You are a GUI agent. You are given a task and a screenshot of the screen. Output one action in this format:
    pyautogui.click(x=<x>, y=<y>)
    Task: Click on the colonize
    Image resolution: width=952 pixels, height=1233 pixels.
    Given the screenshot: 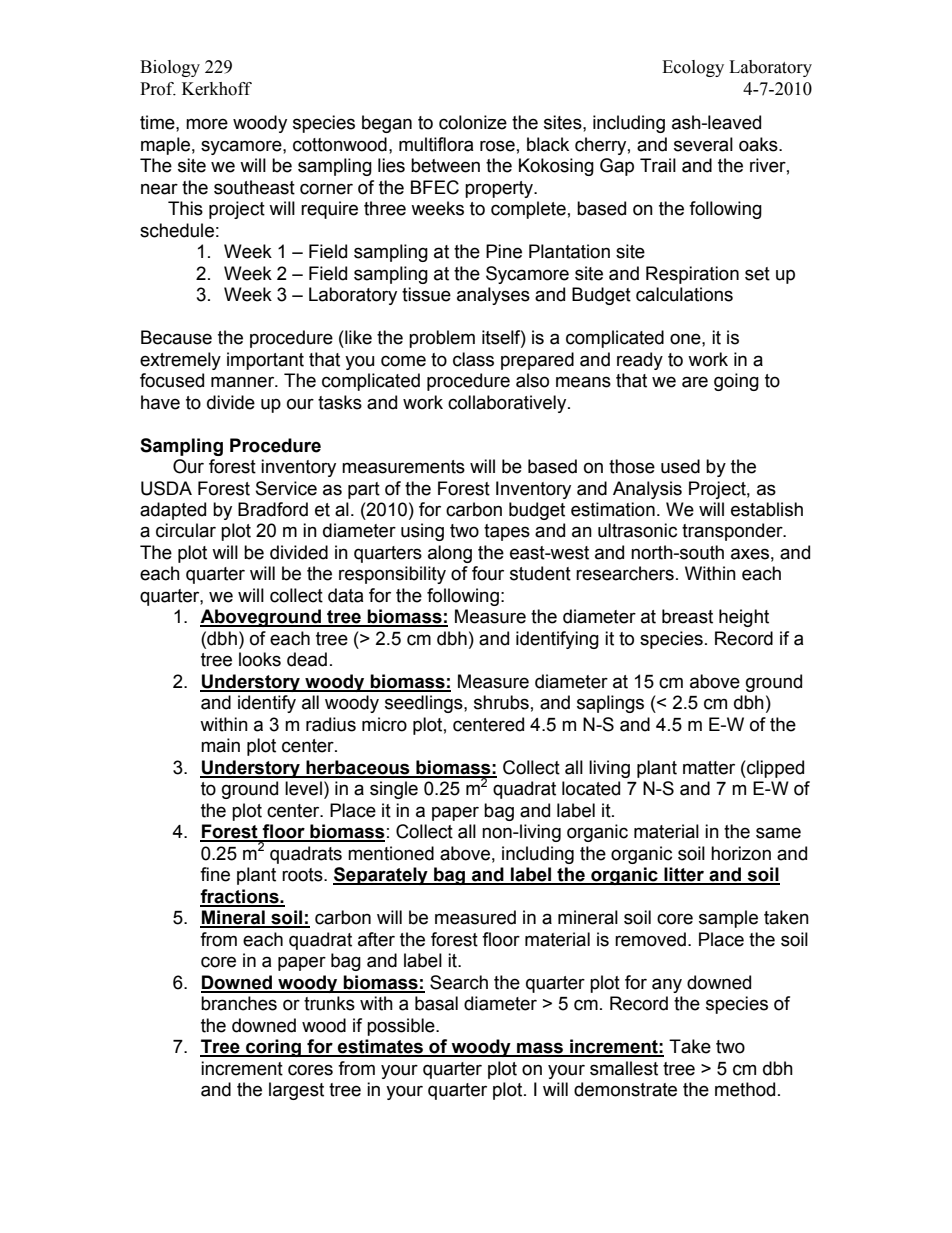 What is the action you would take?
    pyautogui.click(x=473, y=122)
